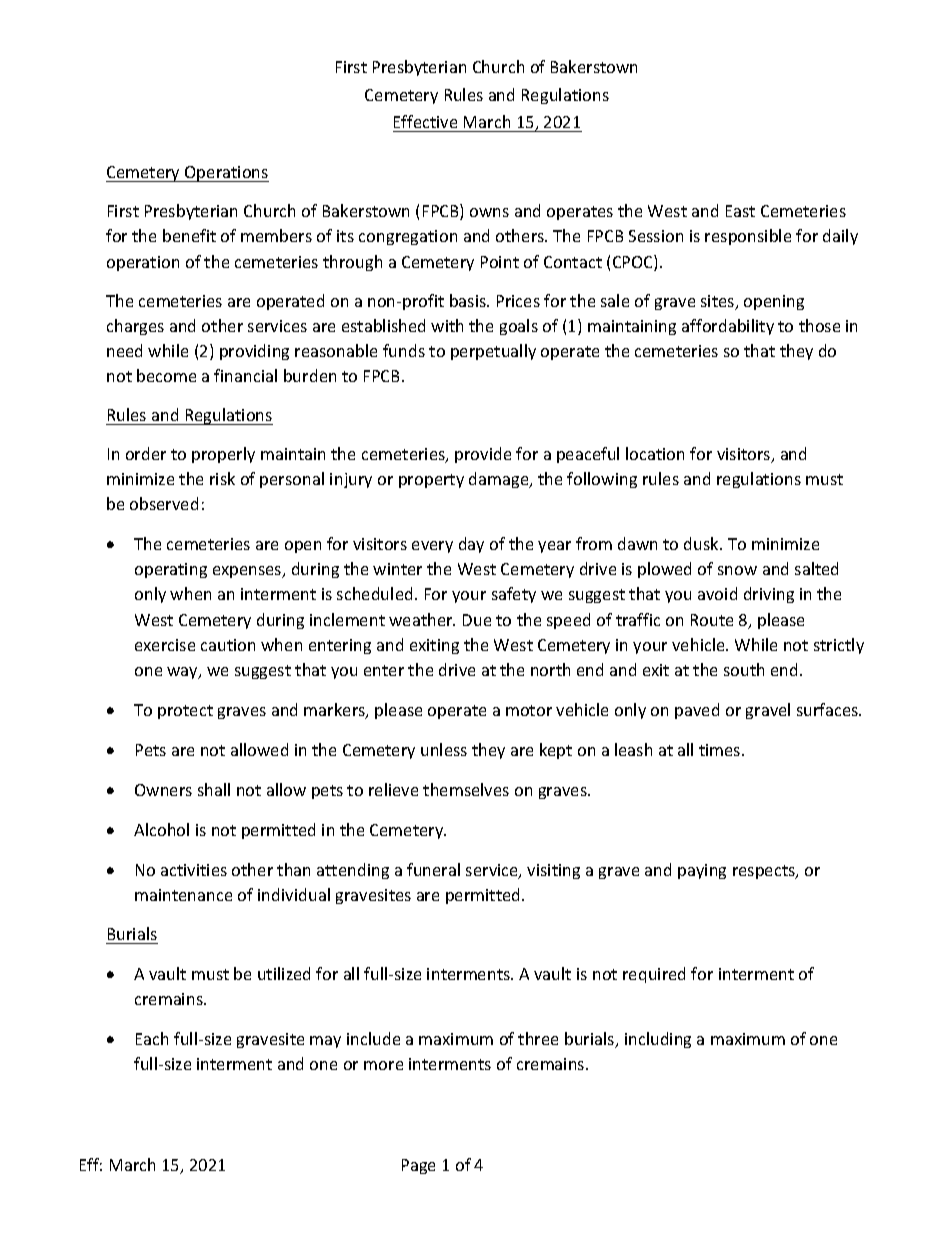 This image has width=952, height=1233. What do you see at coordinates (765, 872) in the image?
I see `respects` at bounding box center [765, 872].
